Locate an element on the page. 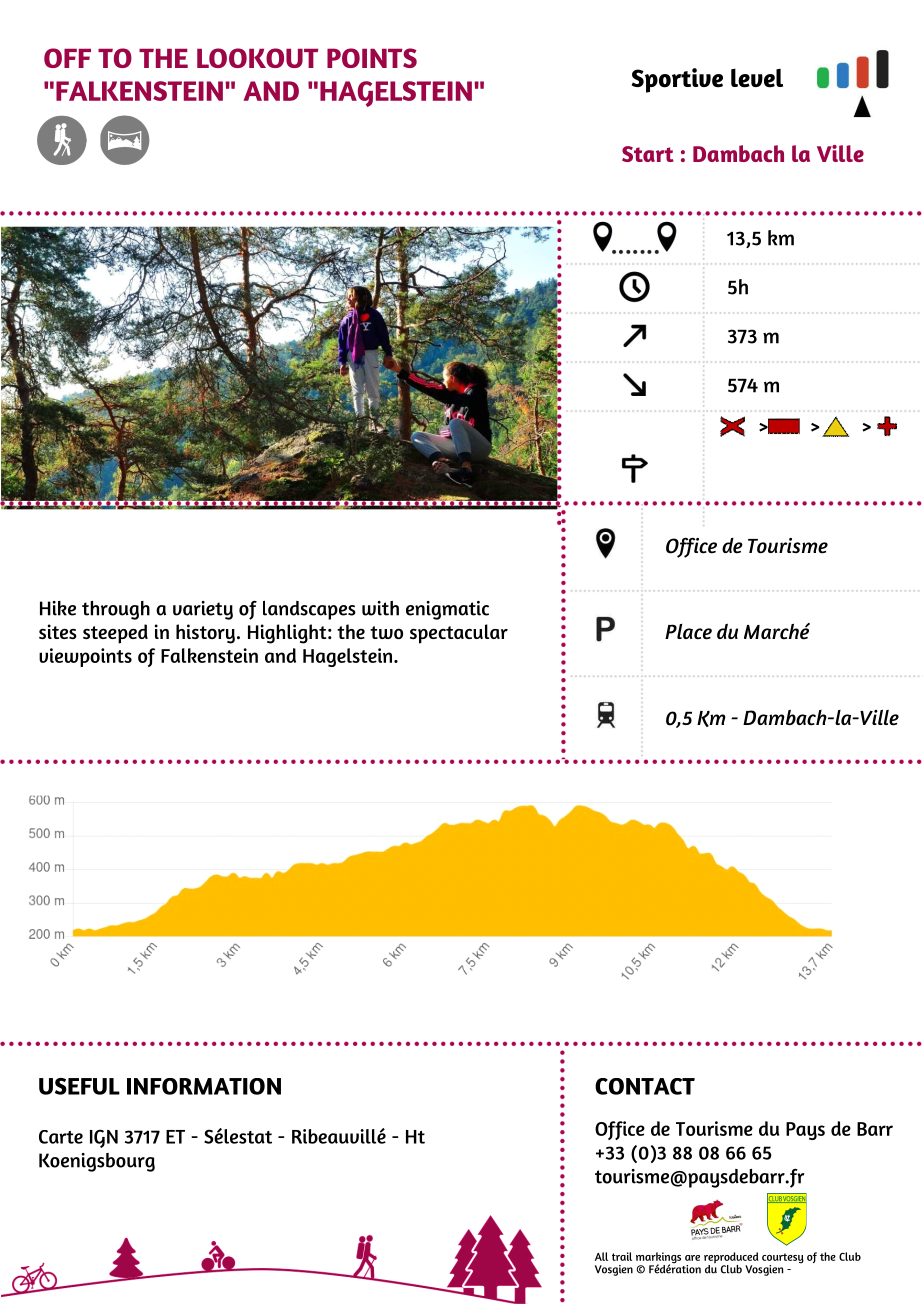  IGN is located at coordinates (104, 1138).
